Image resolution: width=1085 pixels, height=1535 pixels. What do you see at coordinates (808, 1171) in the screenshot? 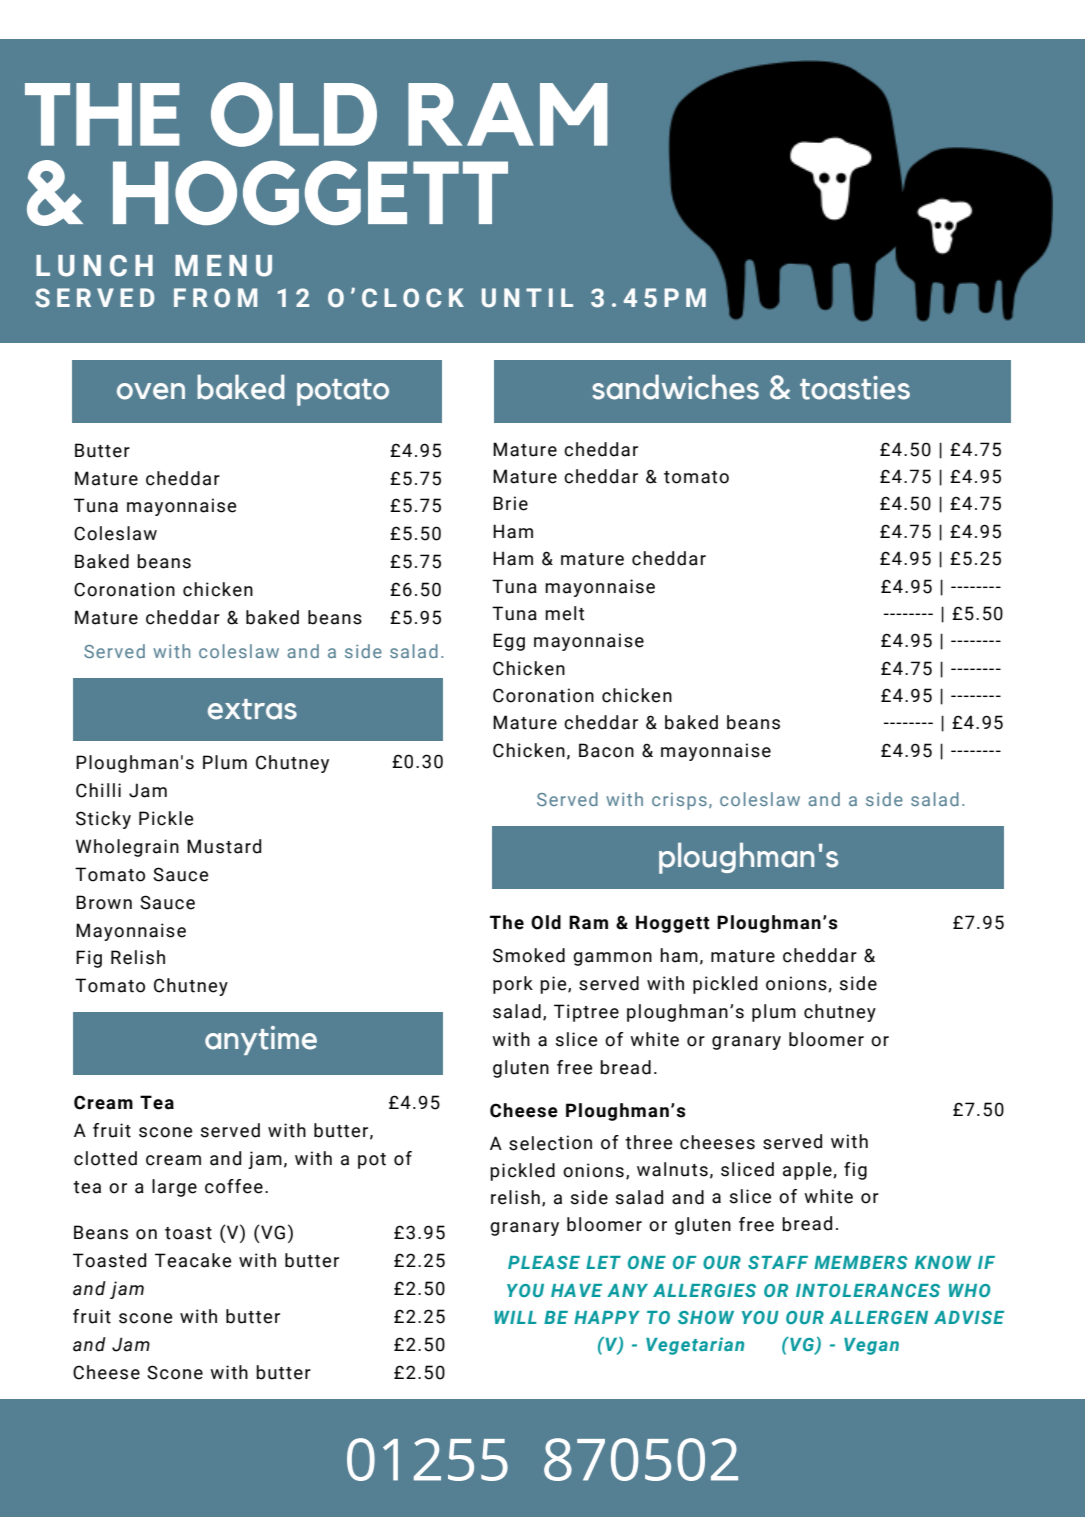
I see `apple` at bounding box center [808, 1171].
